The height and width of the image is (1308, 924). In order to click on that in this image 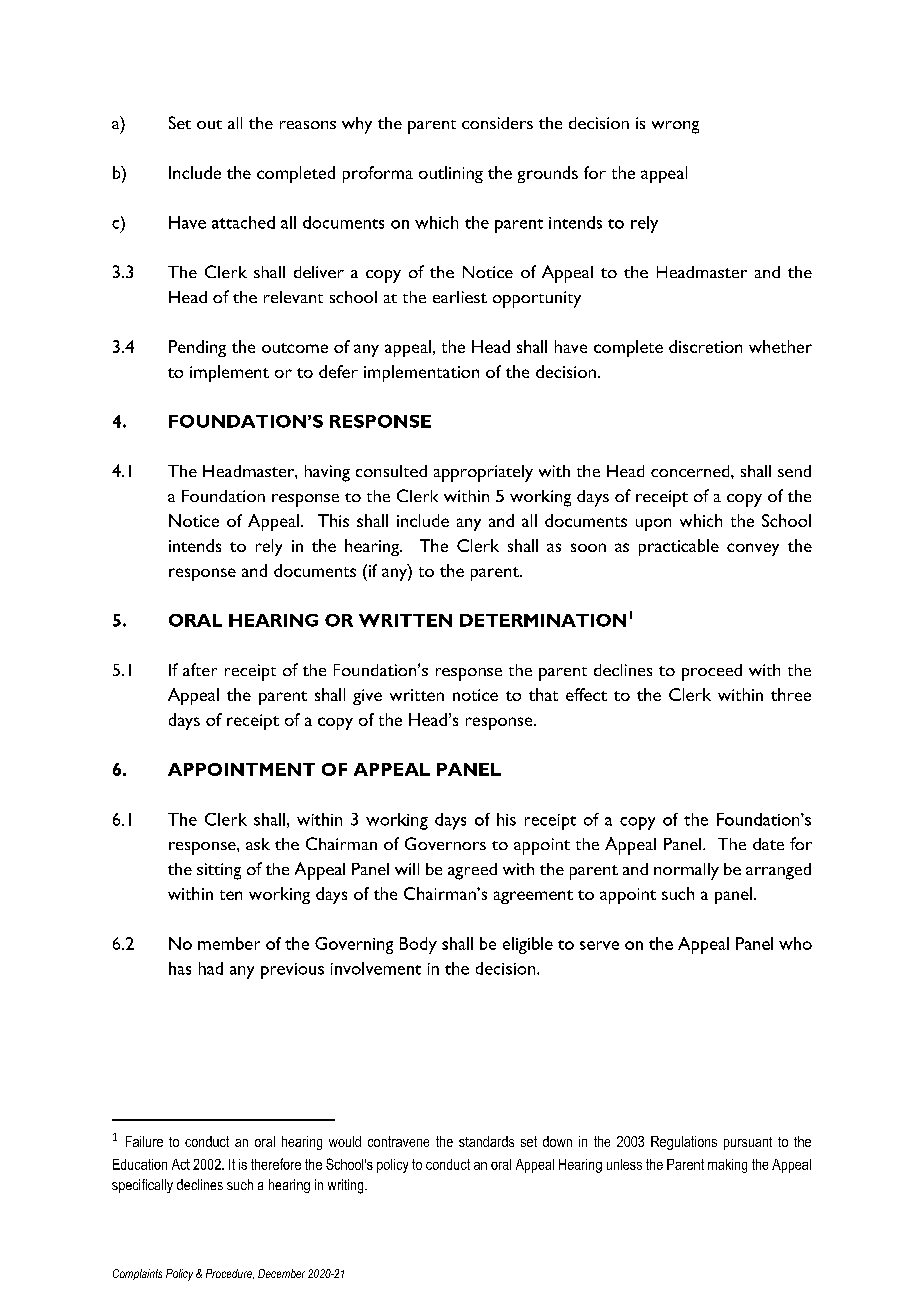, I will do `click(543, 694)`.
